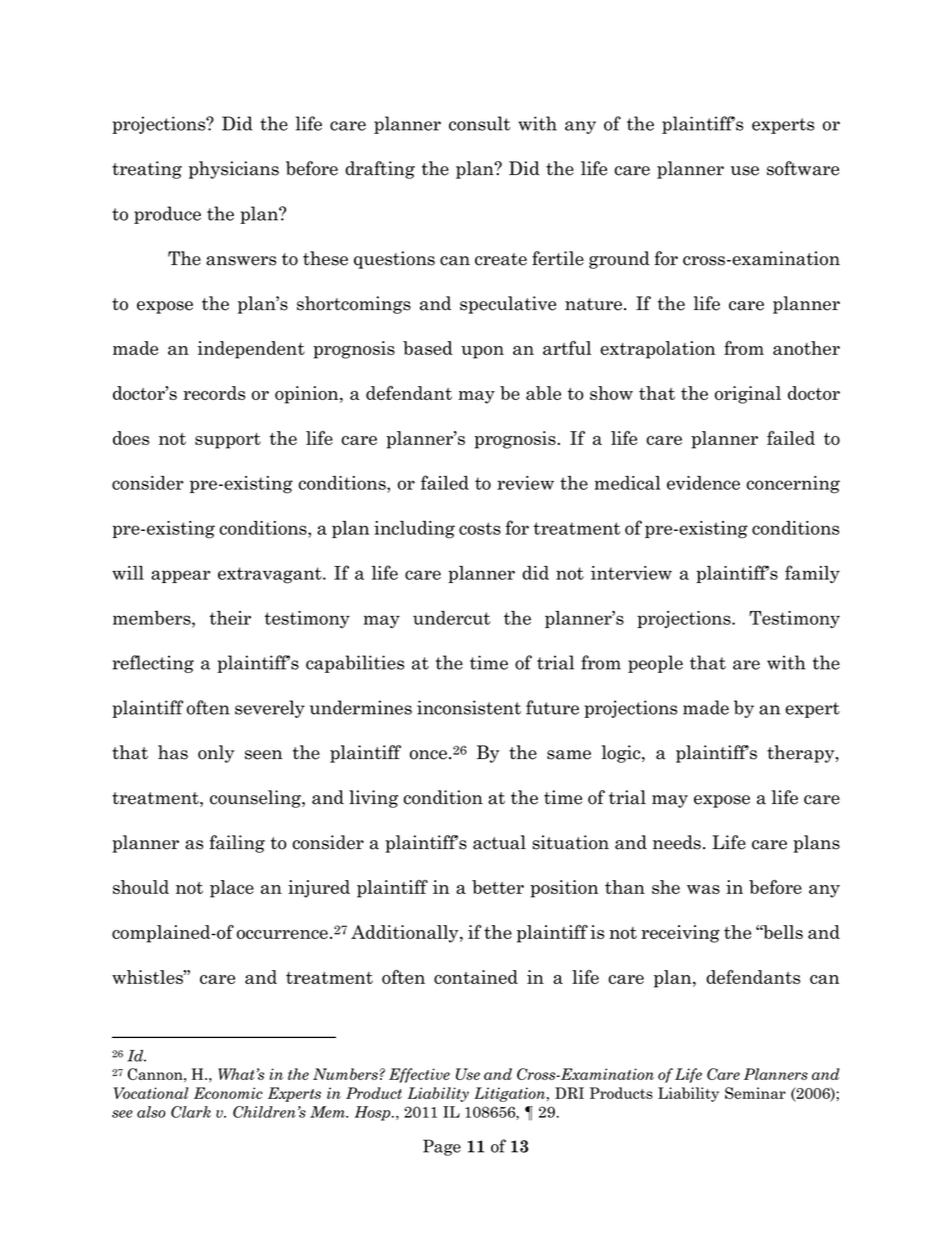 The height and width of the image is (1233, 952). Describe the element at coordinates (191, 1112) in the image. I see `Clark` at that location.
